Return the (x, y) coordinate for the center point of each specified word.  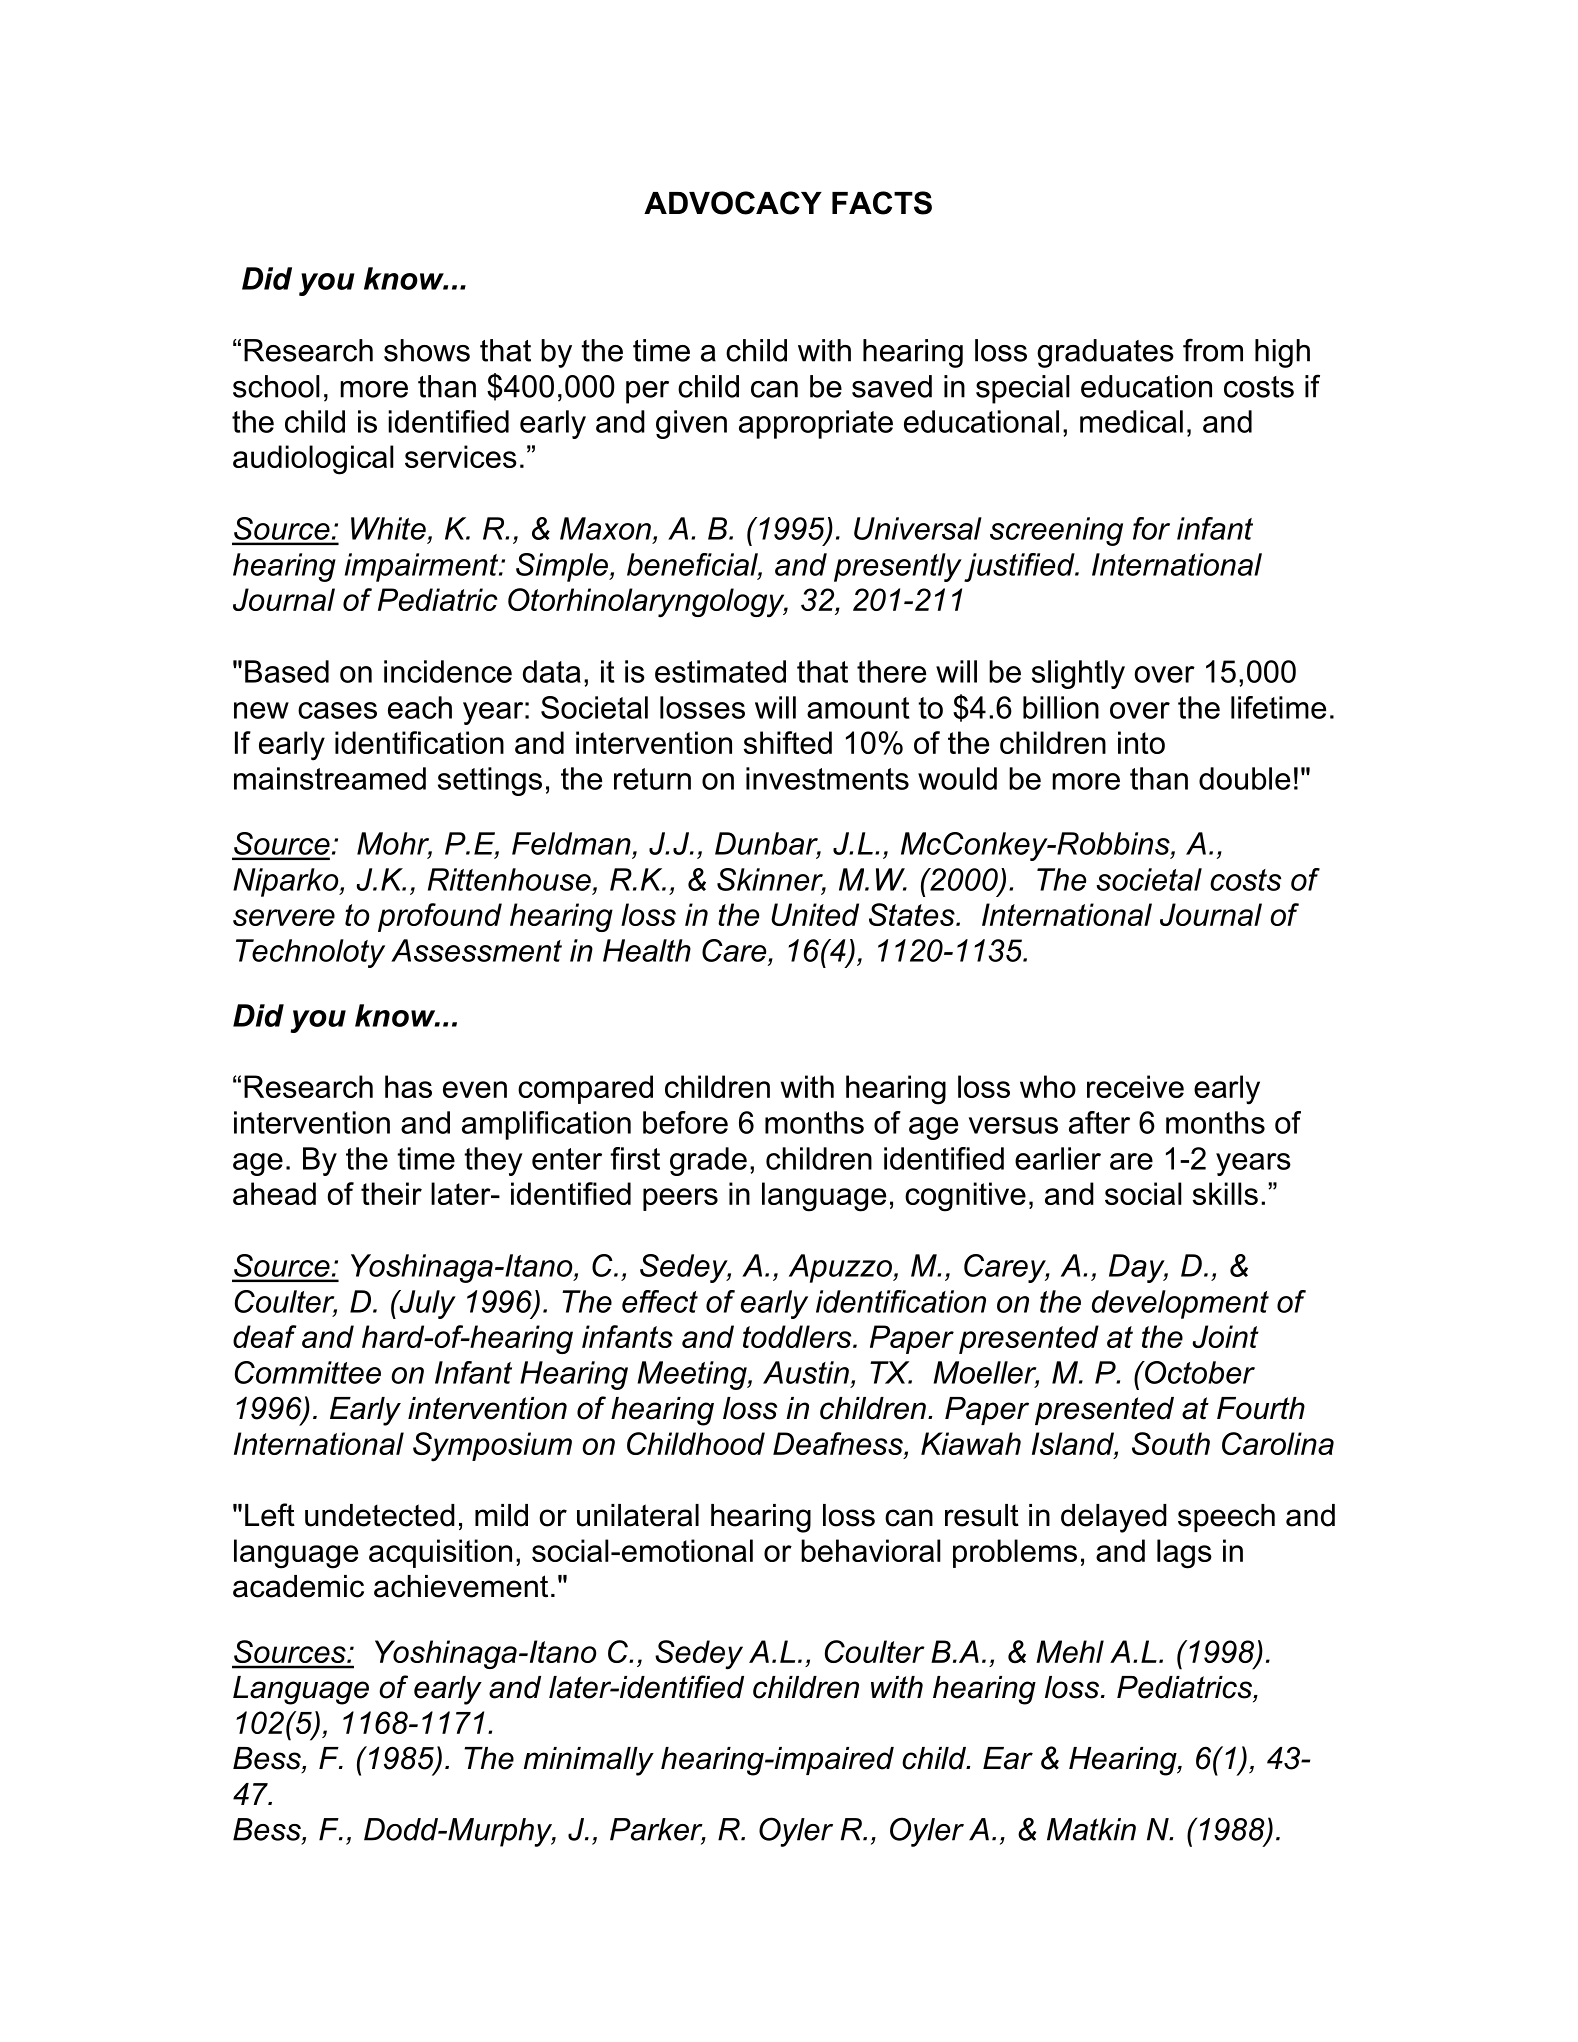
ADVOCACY (733, 203)
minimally (589, 1761)
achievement (461, 1586)
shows (427, 350)
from (1213, 350)
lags (1184, 1554)
